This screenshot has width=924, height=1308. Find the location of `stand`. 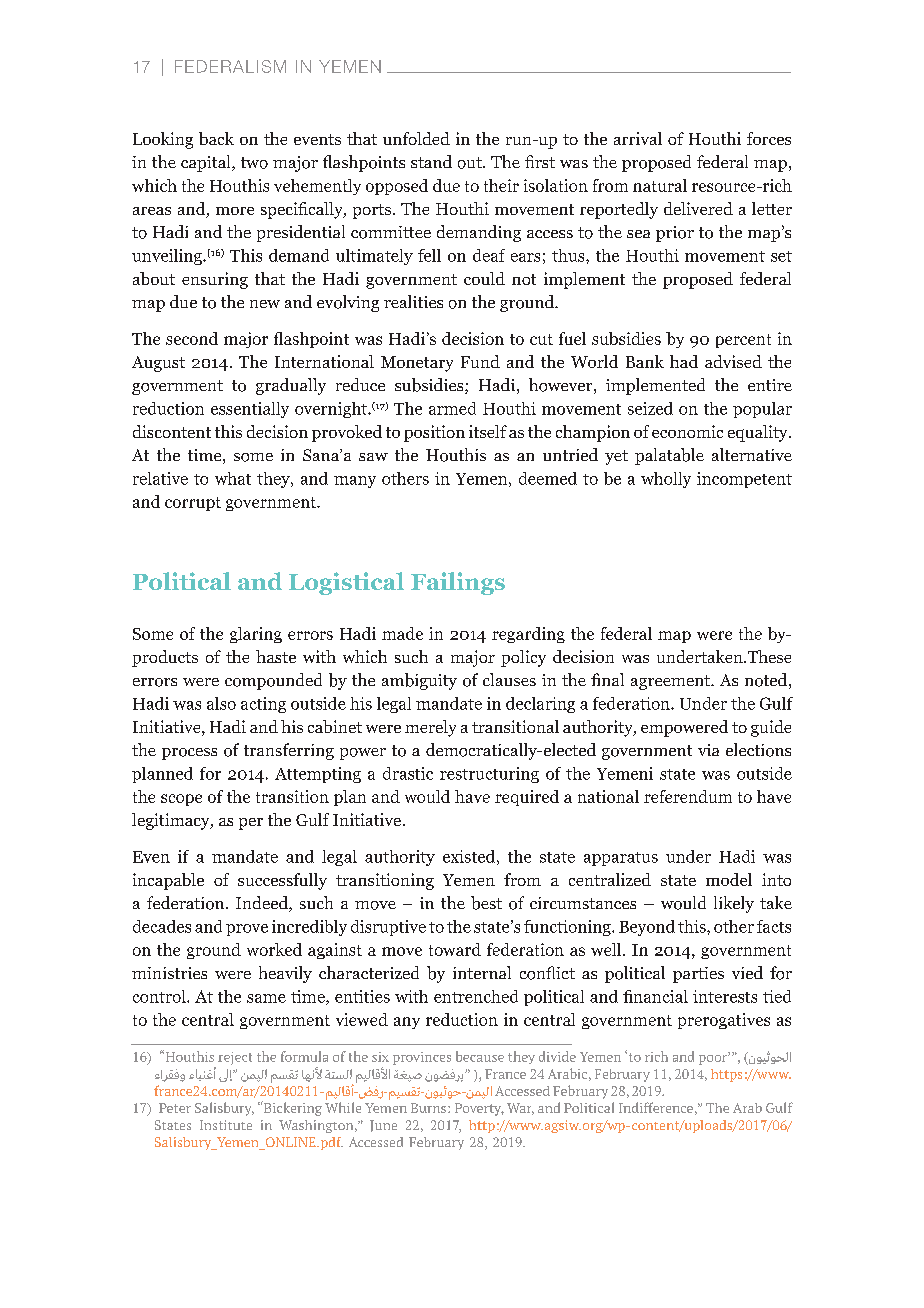

stand is located at coordinates (431, 161).
